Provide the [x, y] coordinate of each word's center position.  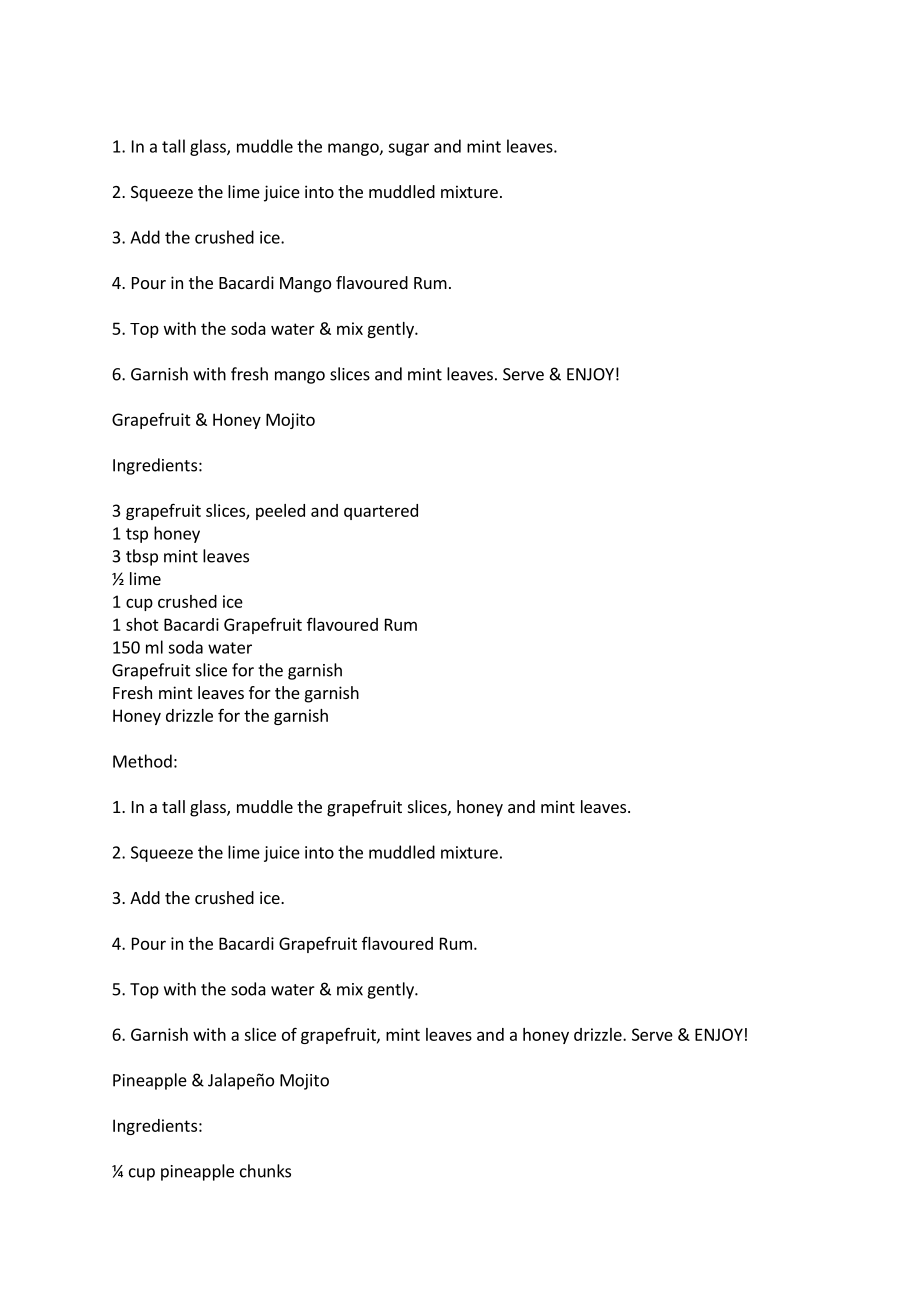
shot [142, 624]
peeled [280, 512]
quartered [381, 512]
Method [142, 761]
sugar [408, 149]
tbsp [142, 557]
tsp [137, 535]
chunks [265, 1171]
